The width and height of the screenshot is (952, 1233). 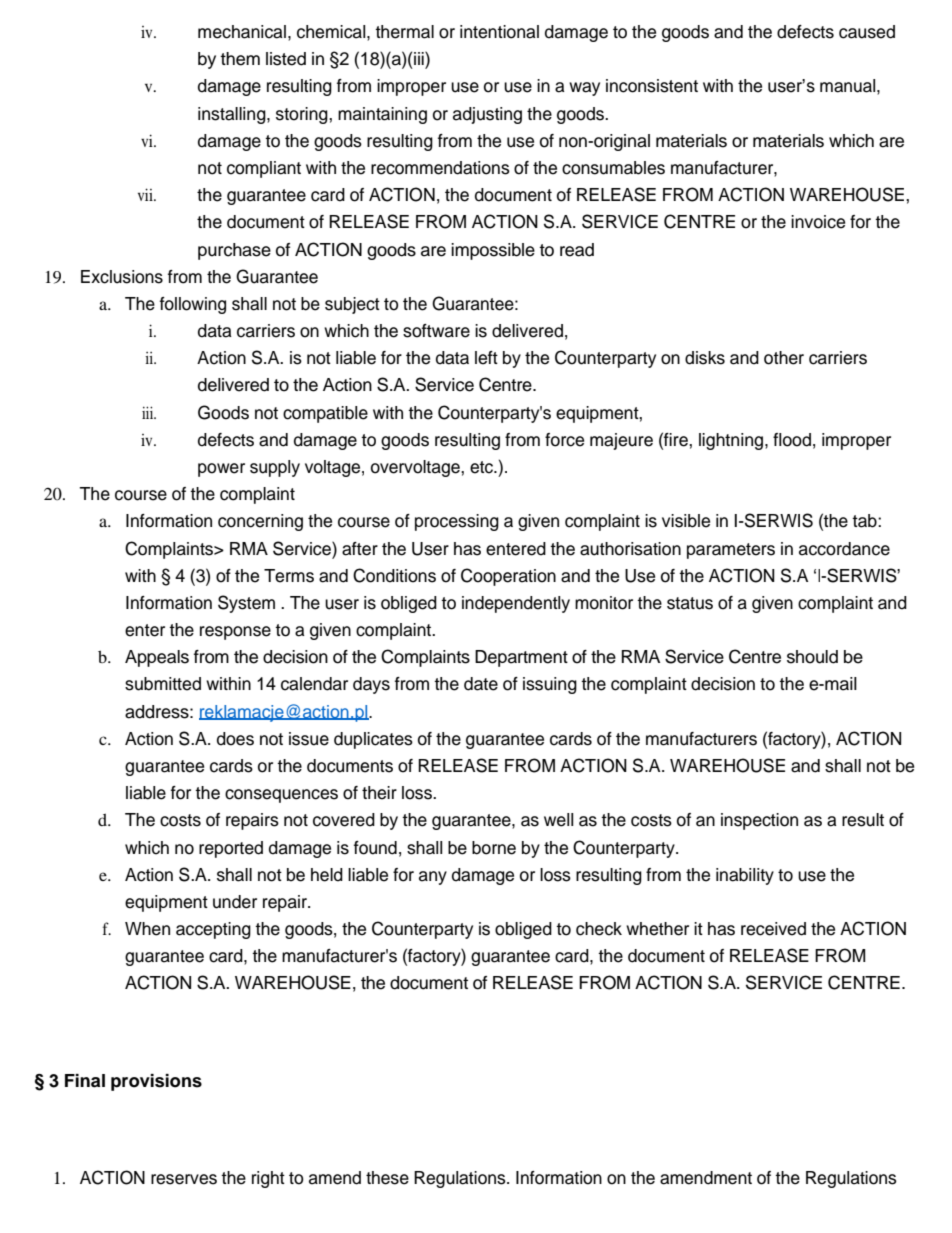 I want to click on received, so click(x=773, y=929).
